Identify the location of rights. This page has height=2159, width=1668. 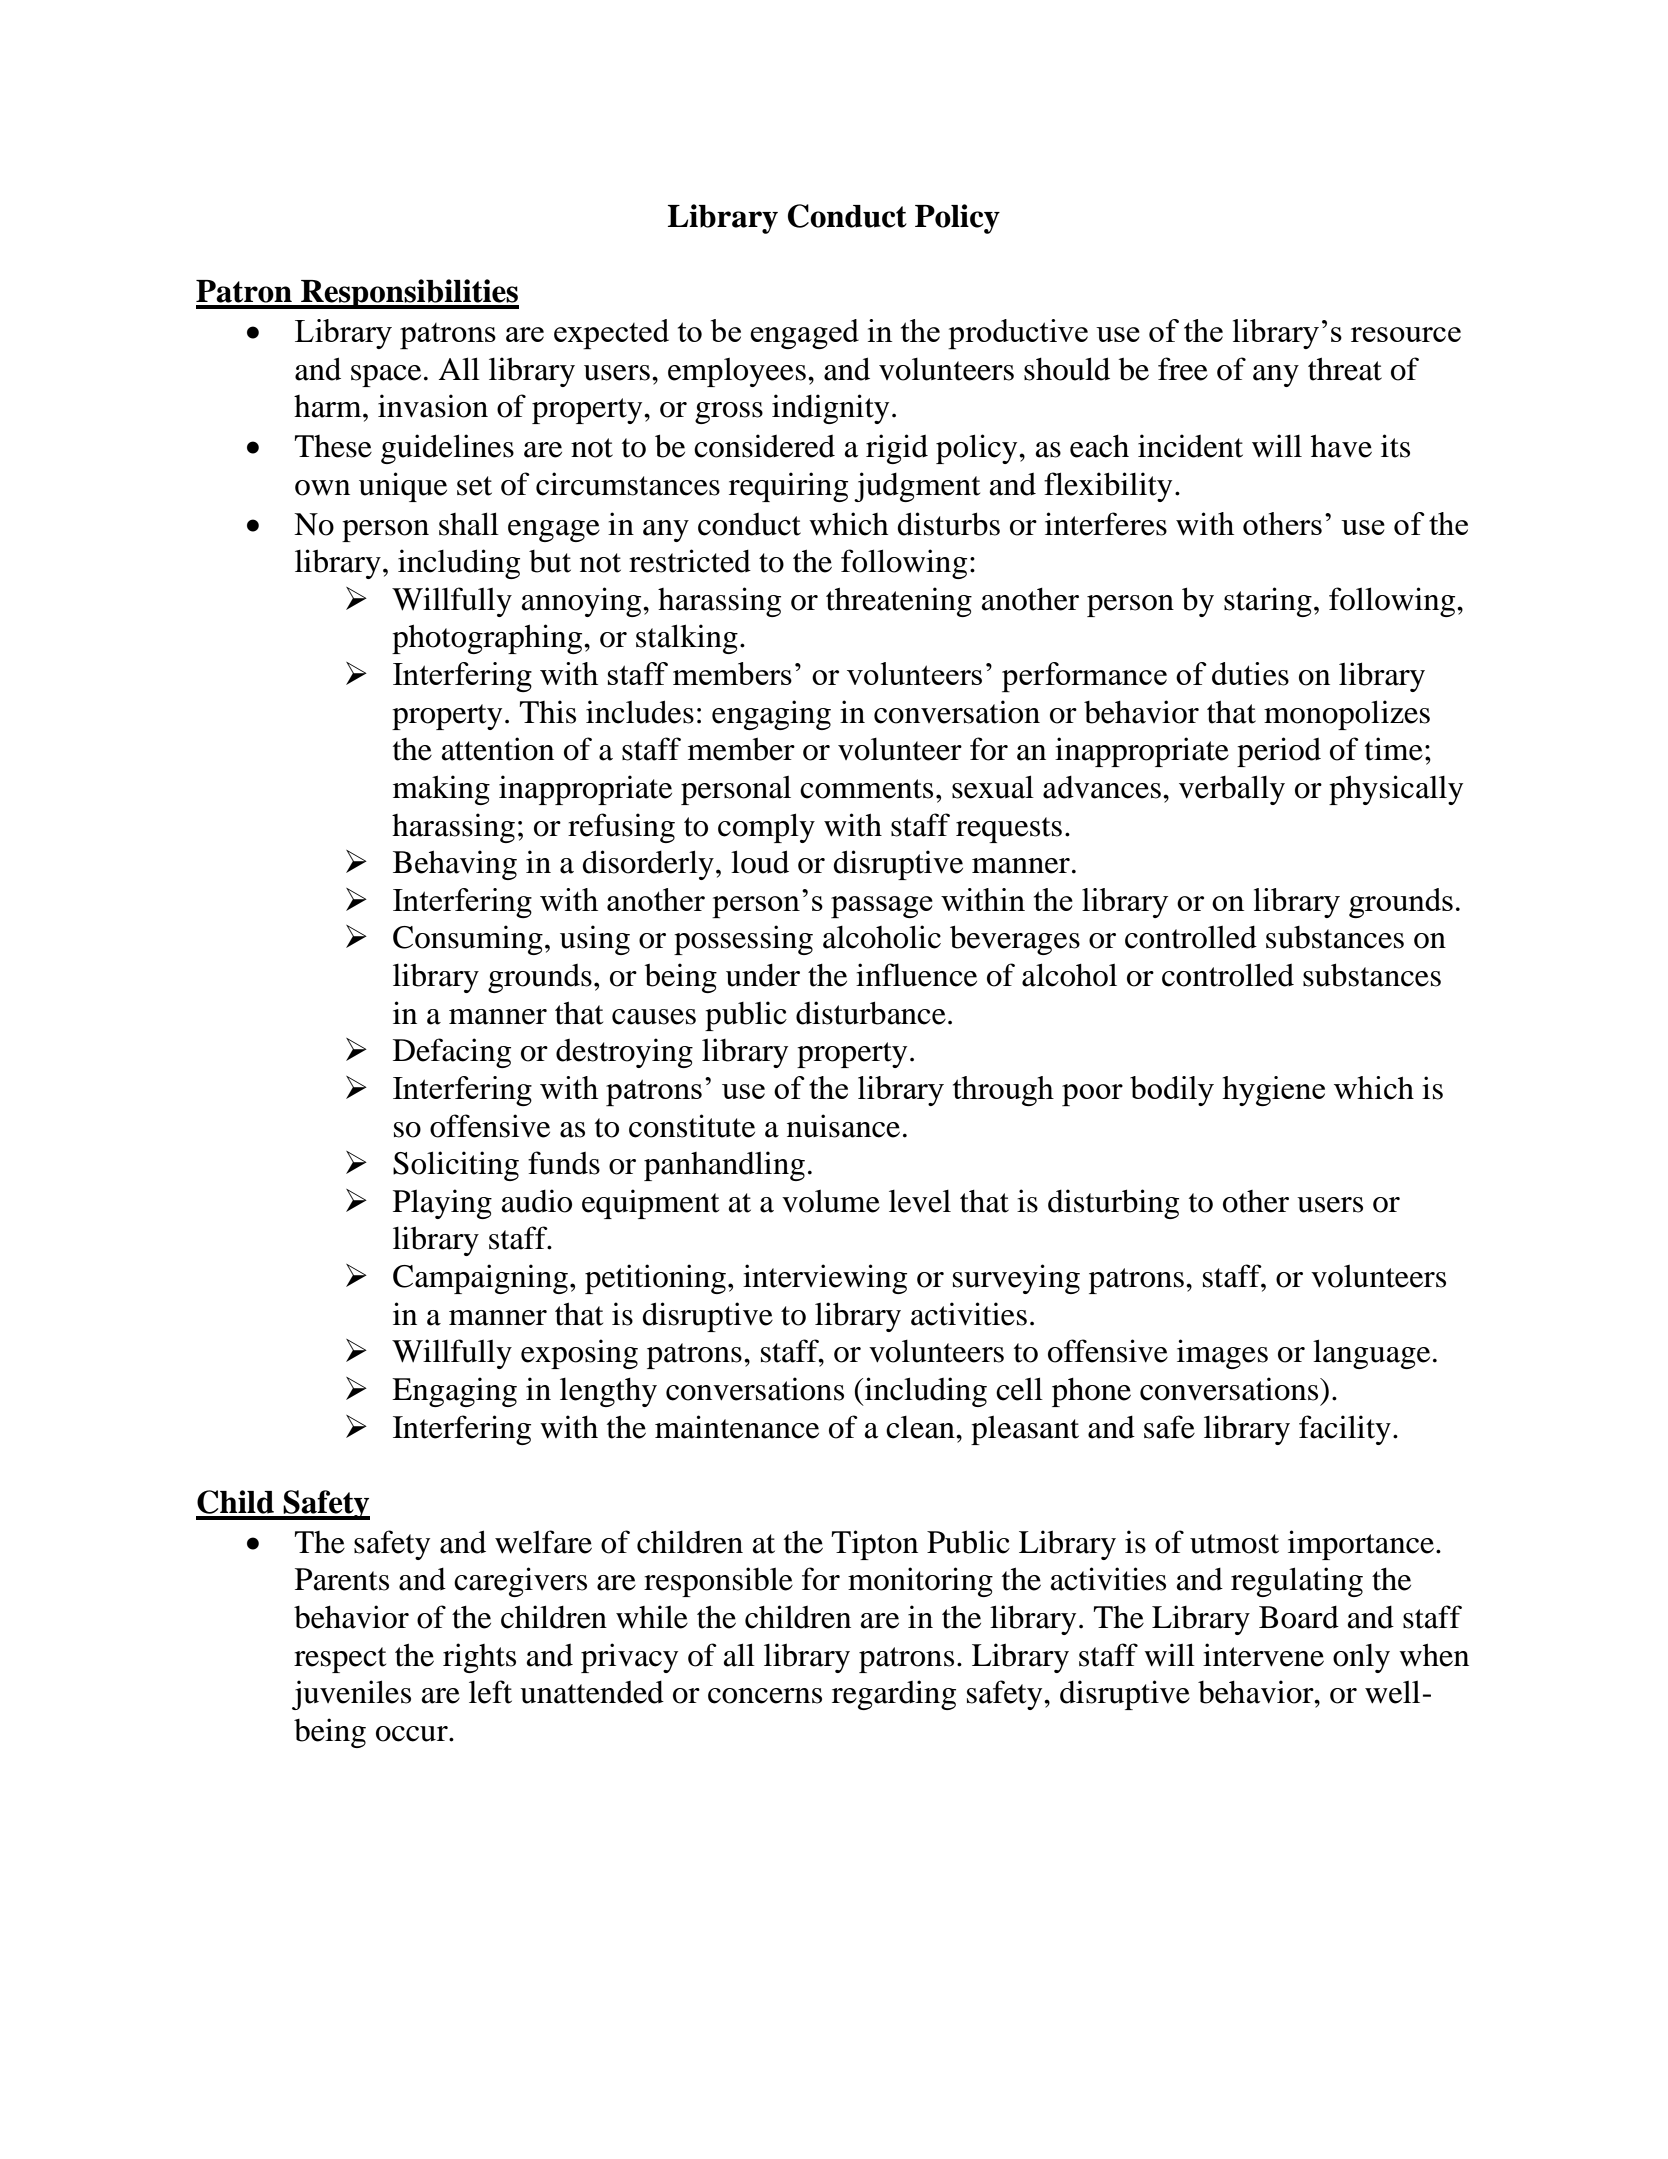
(479, 1658).
